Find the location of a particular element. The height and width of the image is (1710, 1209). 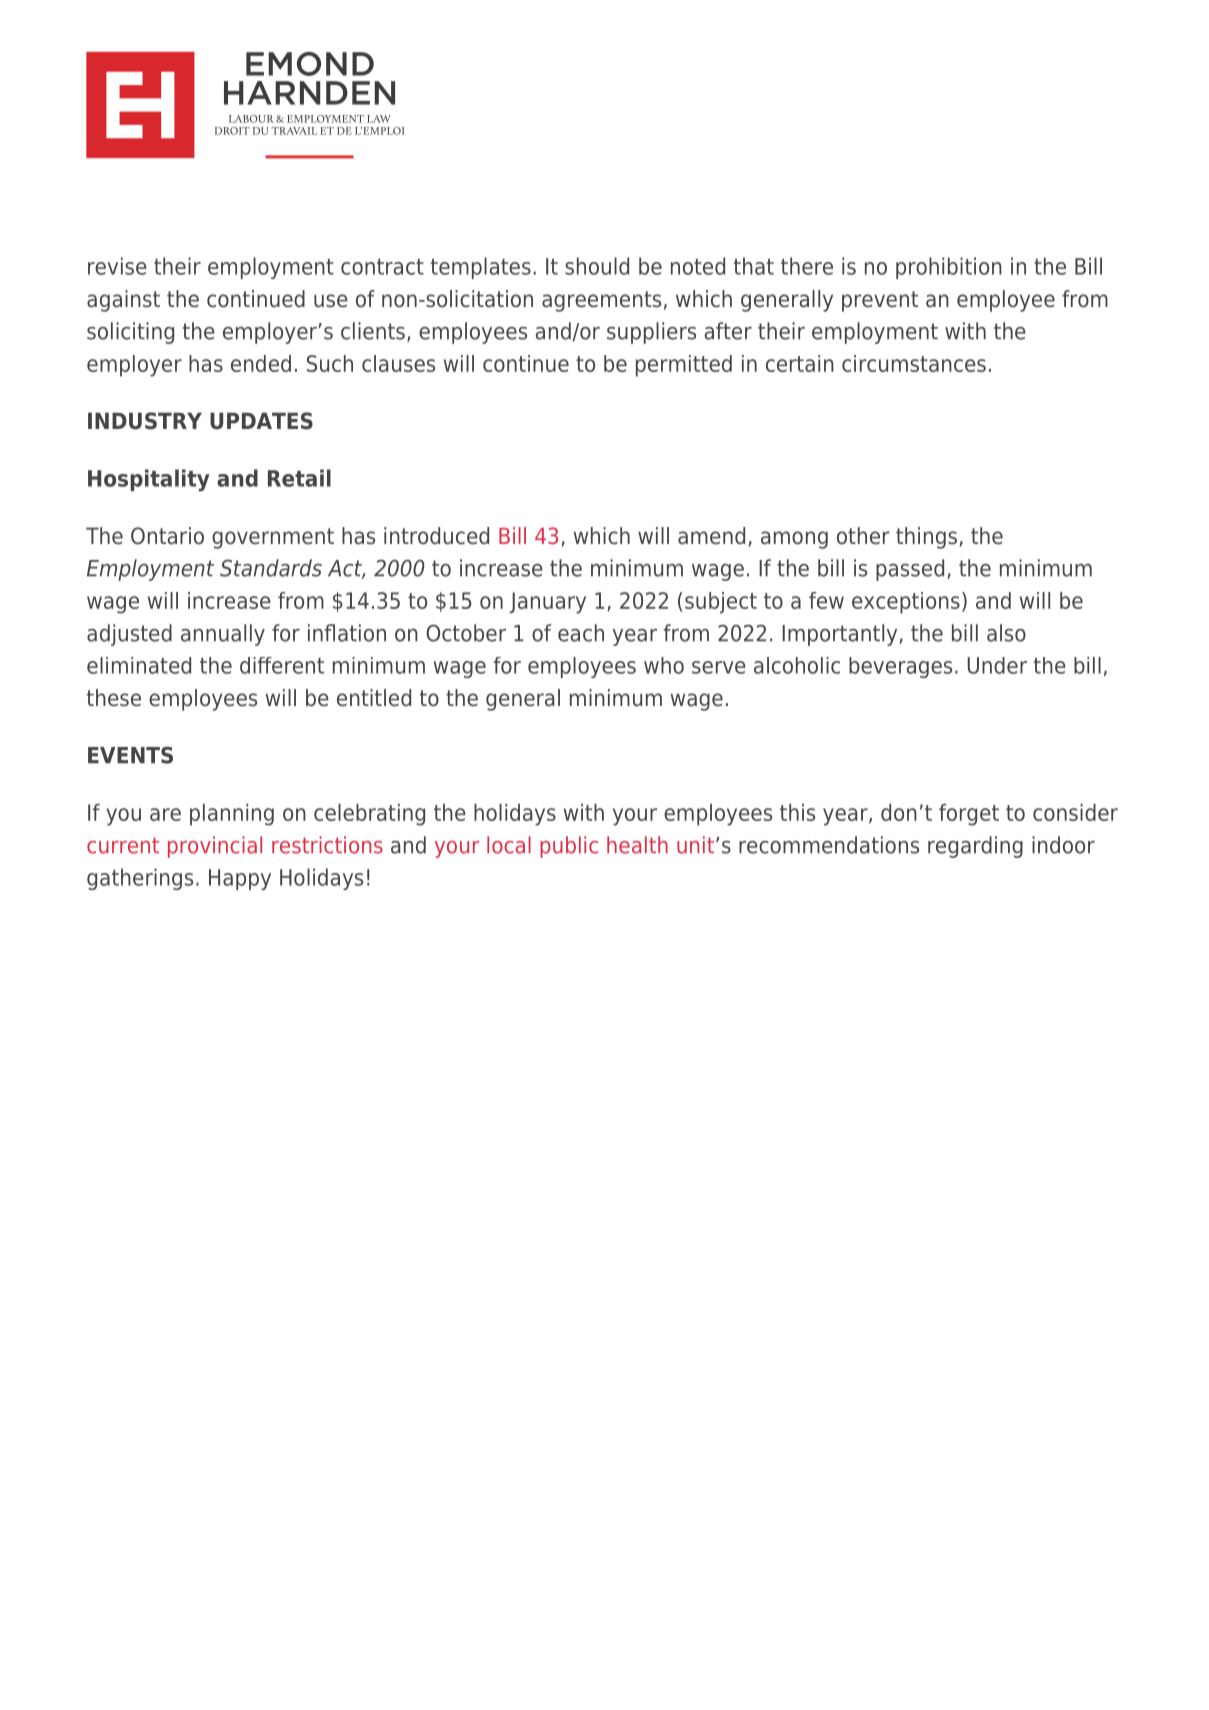

Retail is located at coordinates (299, 478).
